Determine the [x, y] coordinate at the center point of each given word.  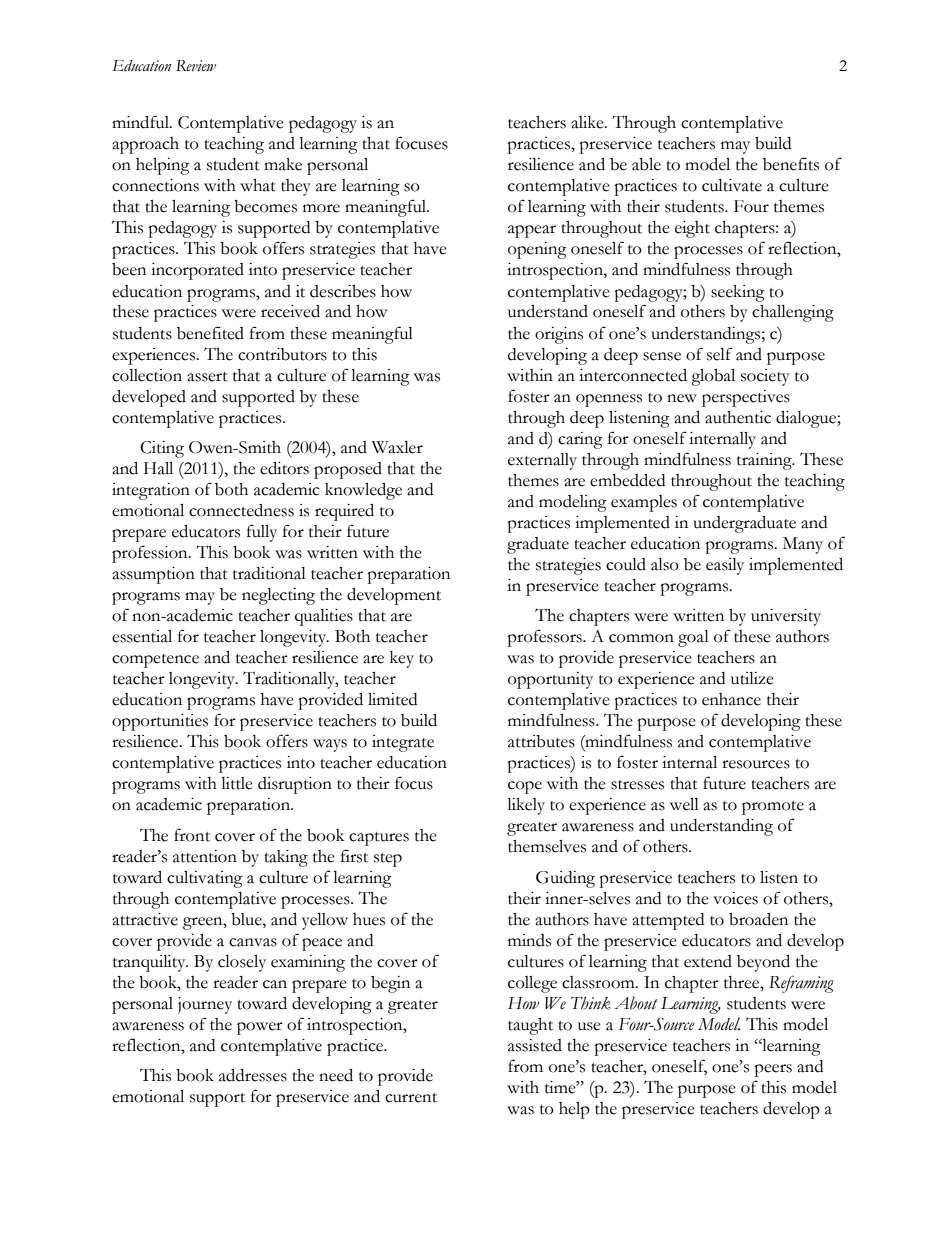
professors [545, 638]
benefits [791, 164]
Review [196, 66]
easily [725, 566]
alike [588, 122]
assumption [153, 575]
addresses [253, 1075]
